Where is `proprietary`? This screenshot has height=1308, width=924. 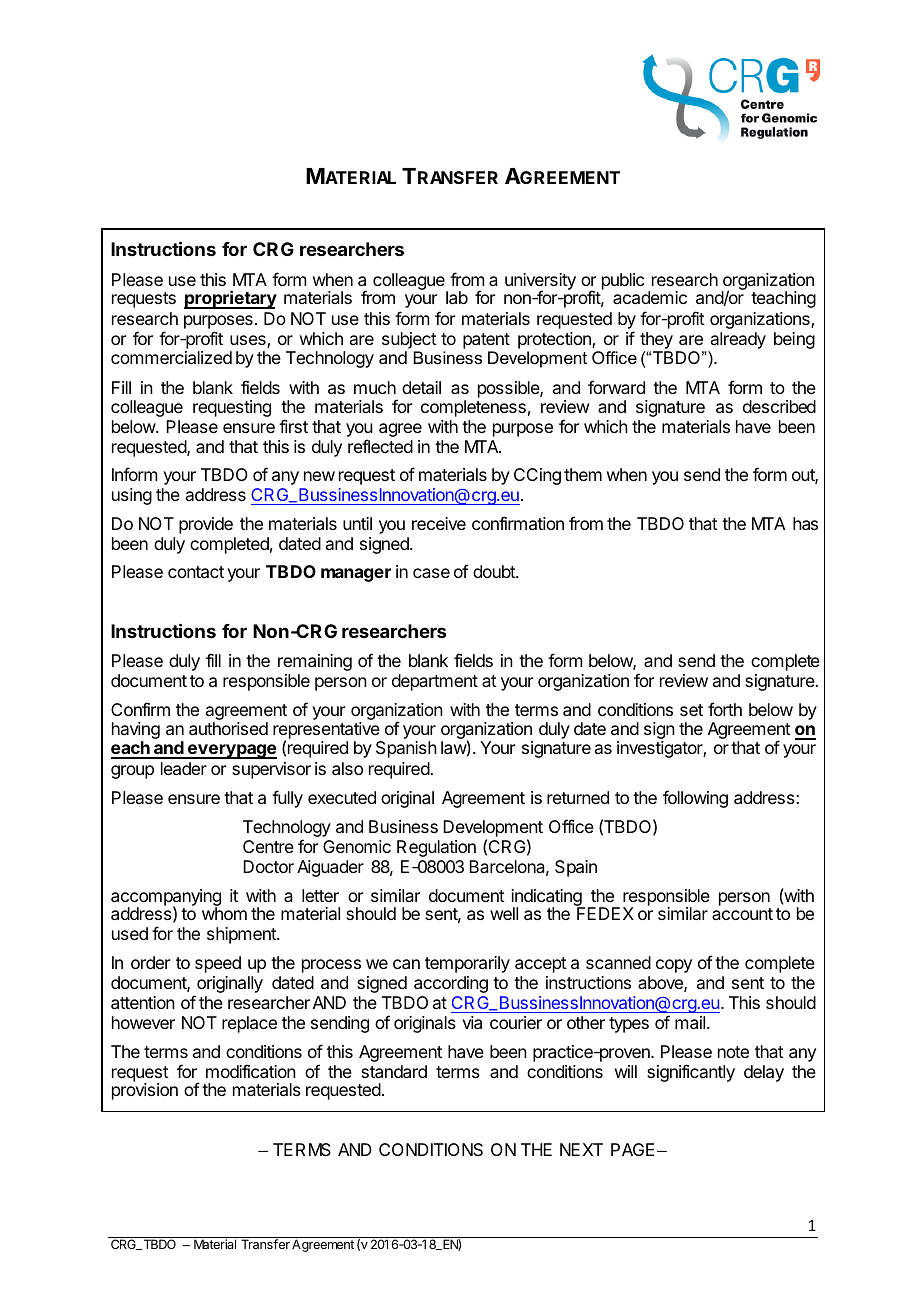
proprietary is located at coordinates (230, 299).
